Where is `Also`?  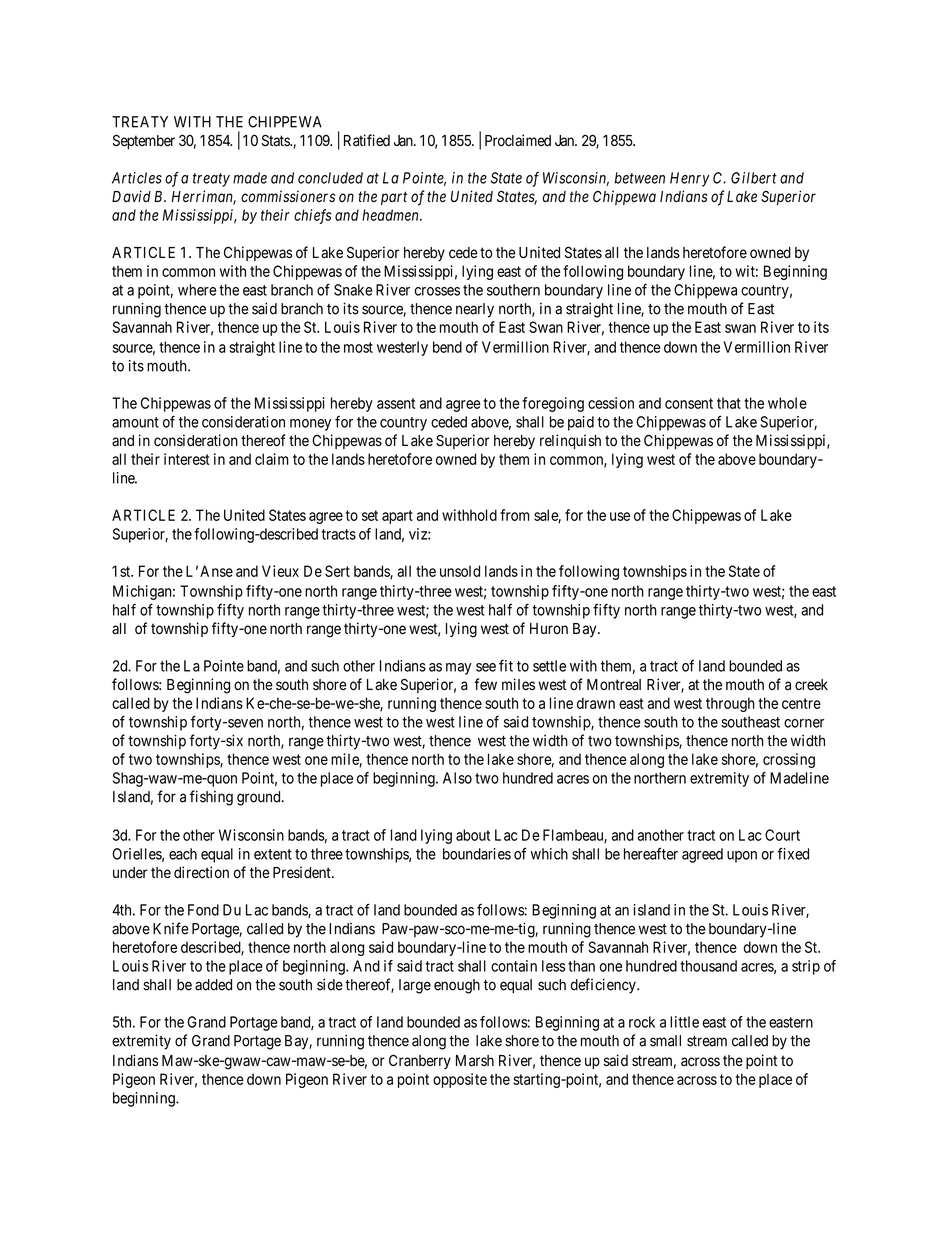
Also is located at coordinates (457, 778).
